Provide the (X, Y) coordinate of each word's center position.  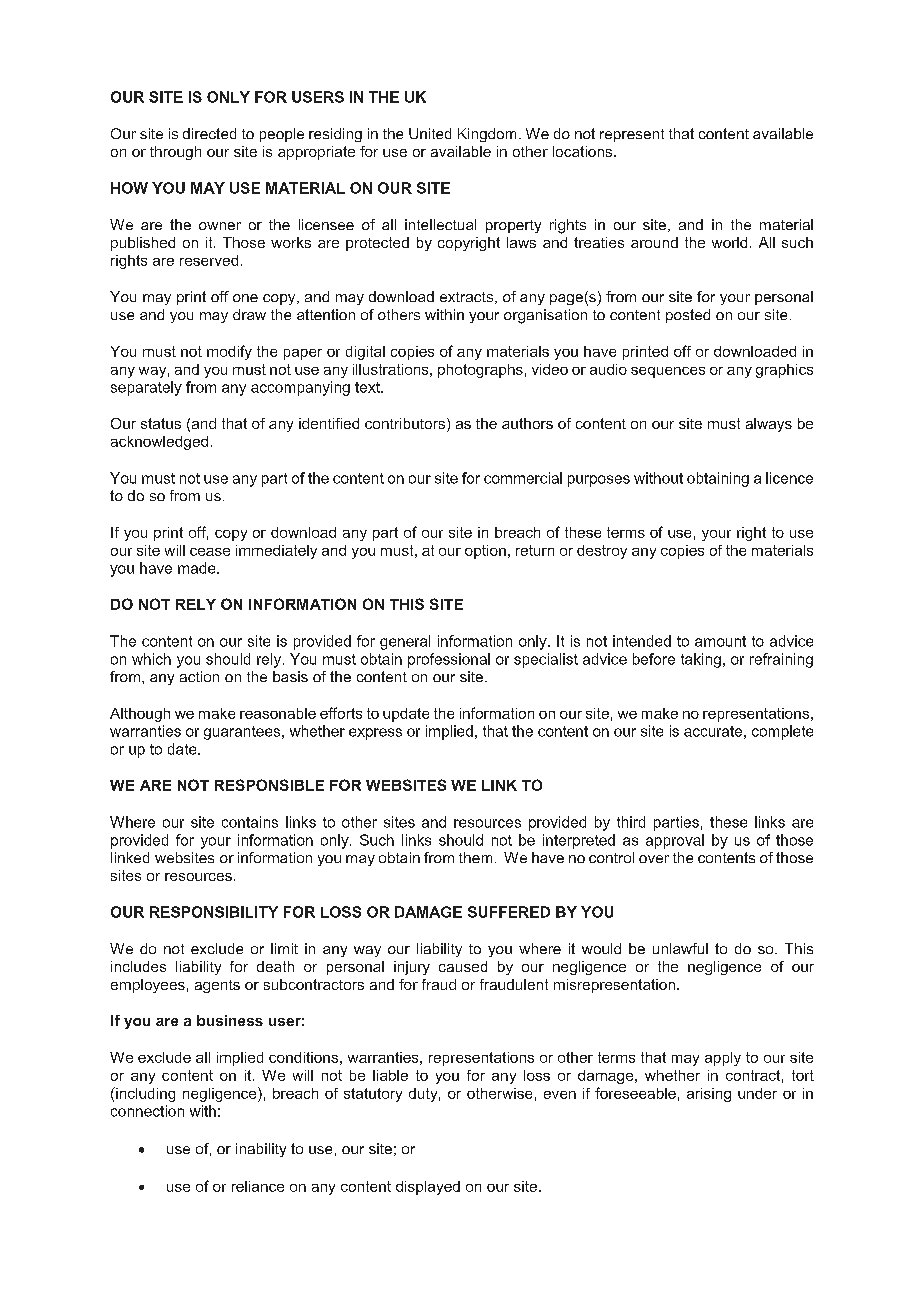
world (729, 242)
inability (261, 1150)
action (199, 676)
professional (449, 660)
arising (709, 1095)
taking (701, 660)
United (430, 133)
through (175, 153)
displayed (428, 1188)
